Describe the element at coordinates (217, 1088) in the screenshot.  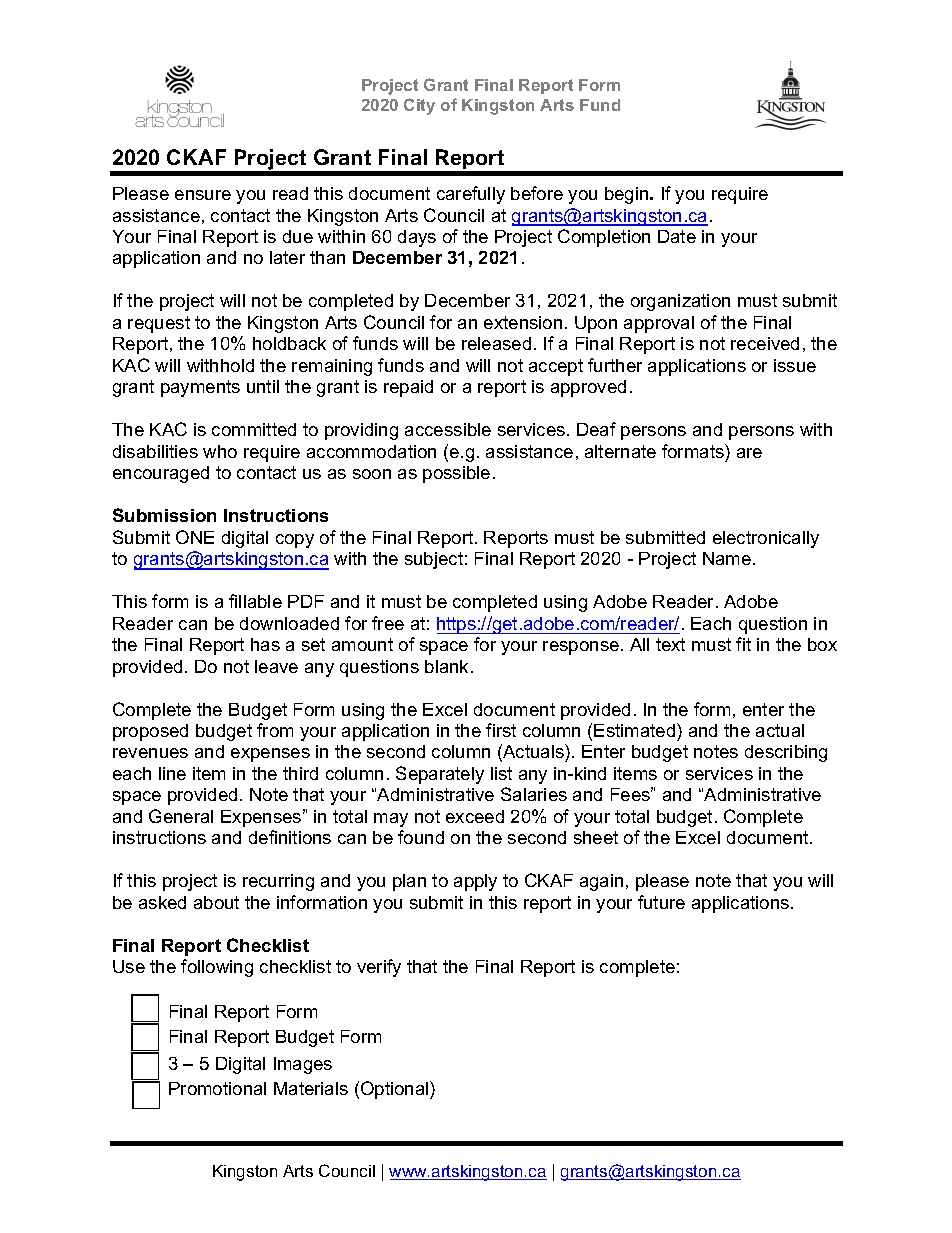
I see `Promotional` at that location.
